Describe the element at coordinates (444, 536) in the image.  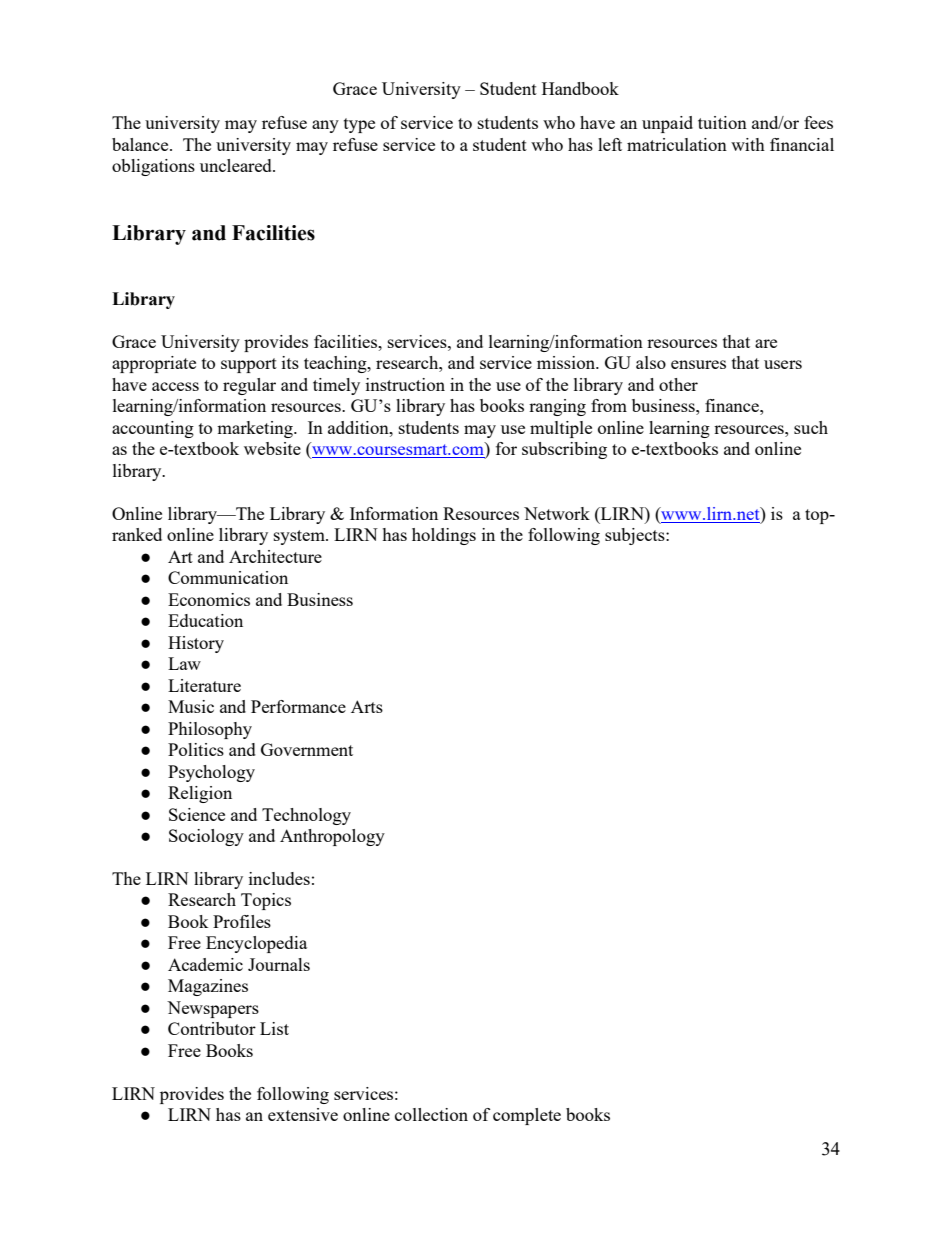
I see `holdings` at that location.
